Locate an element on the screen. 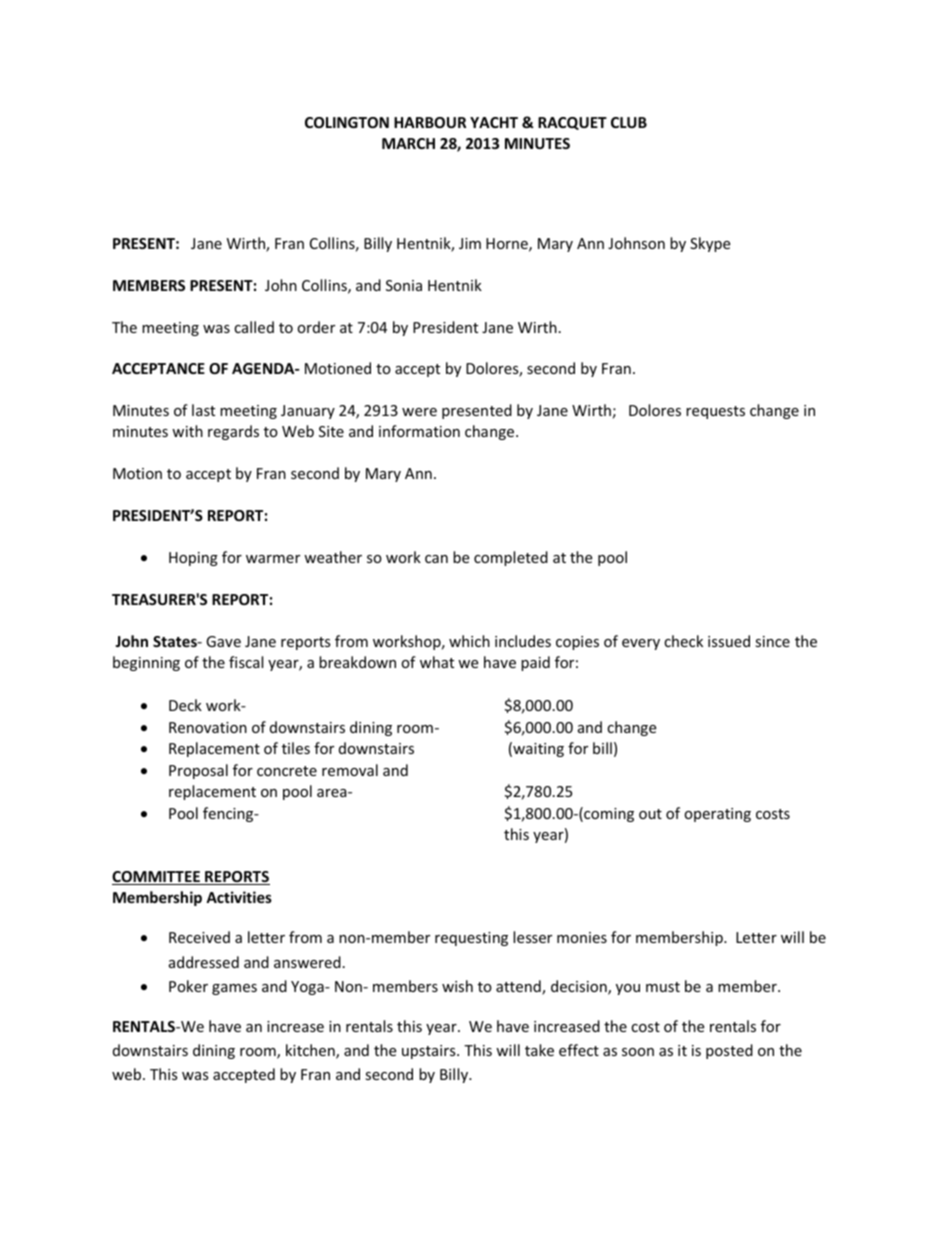 Image resolution: width=952 pixels, height=1233 pixels. Hoping is located at coordinates (193, 559).
